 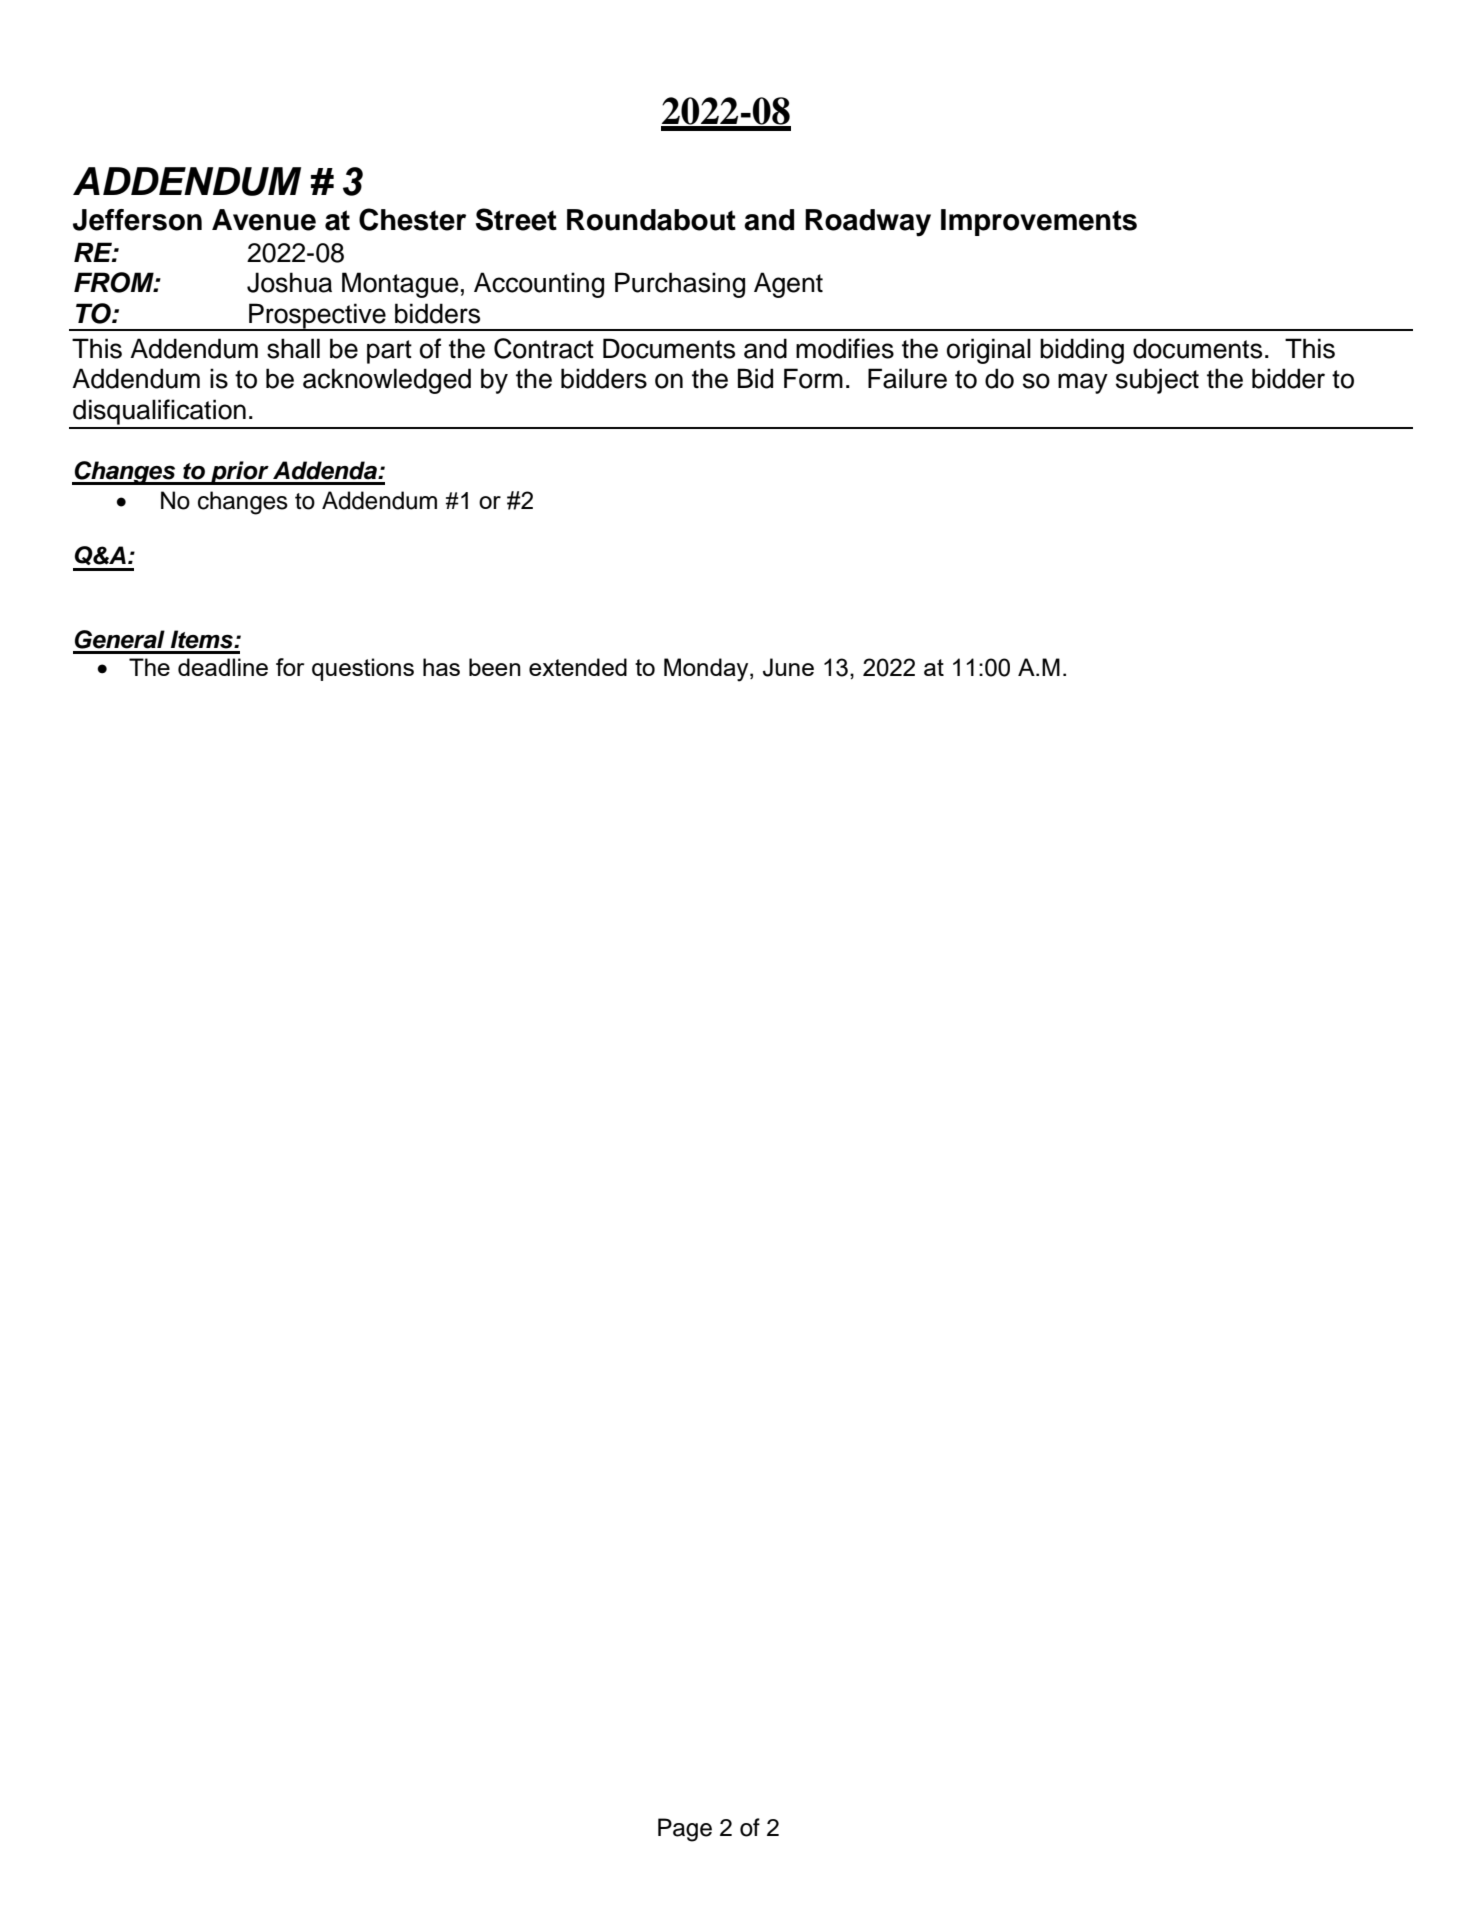 What do you see at coordinates (495, 667) in the image?
I see `been` at bounding box center [495, 667].
